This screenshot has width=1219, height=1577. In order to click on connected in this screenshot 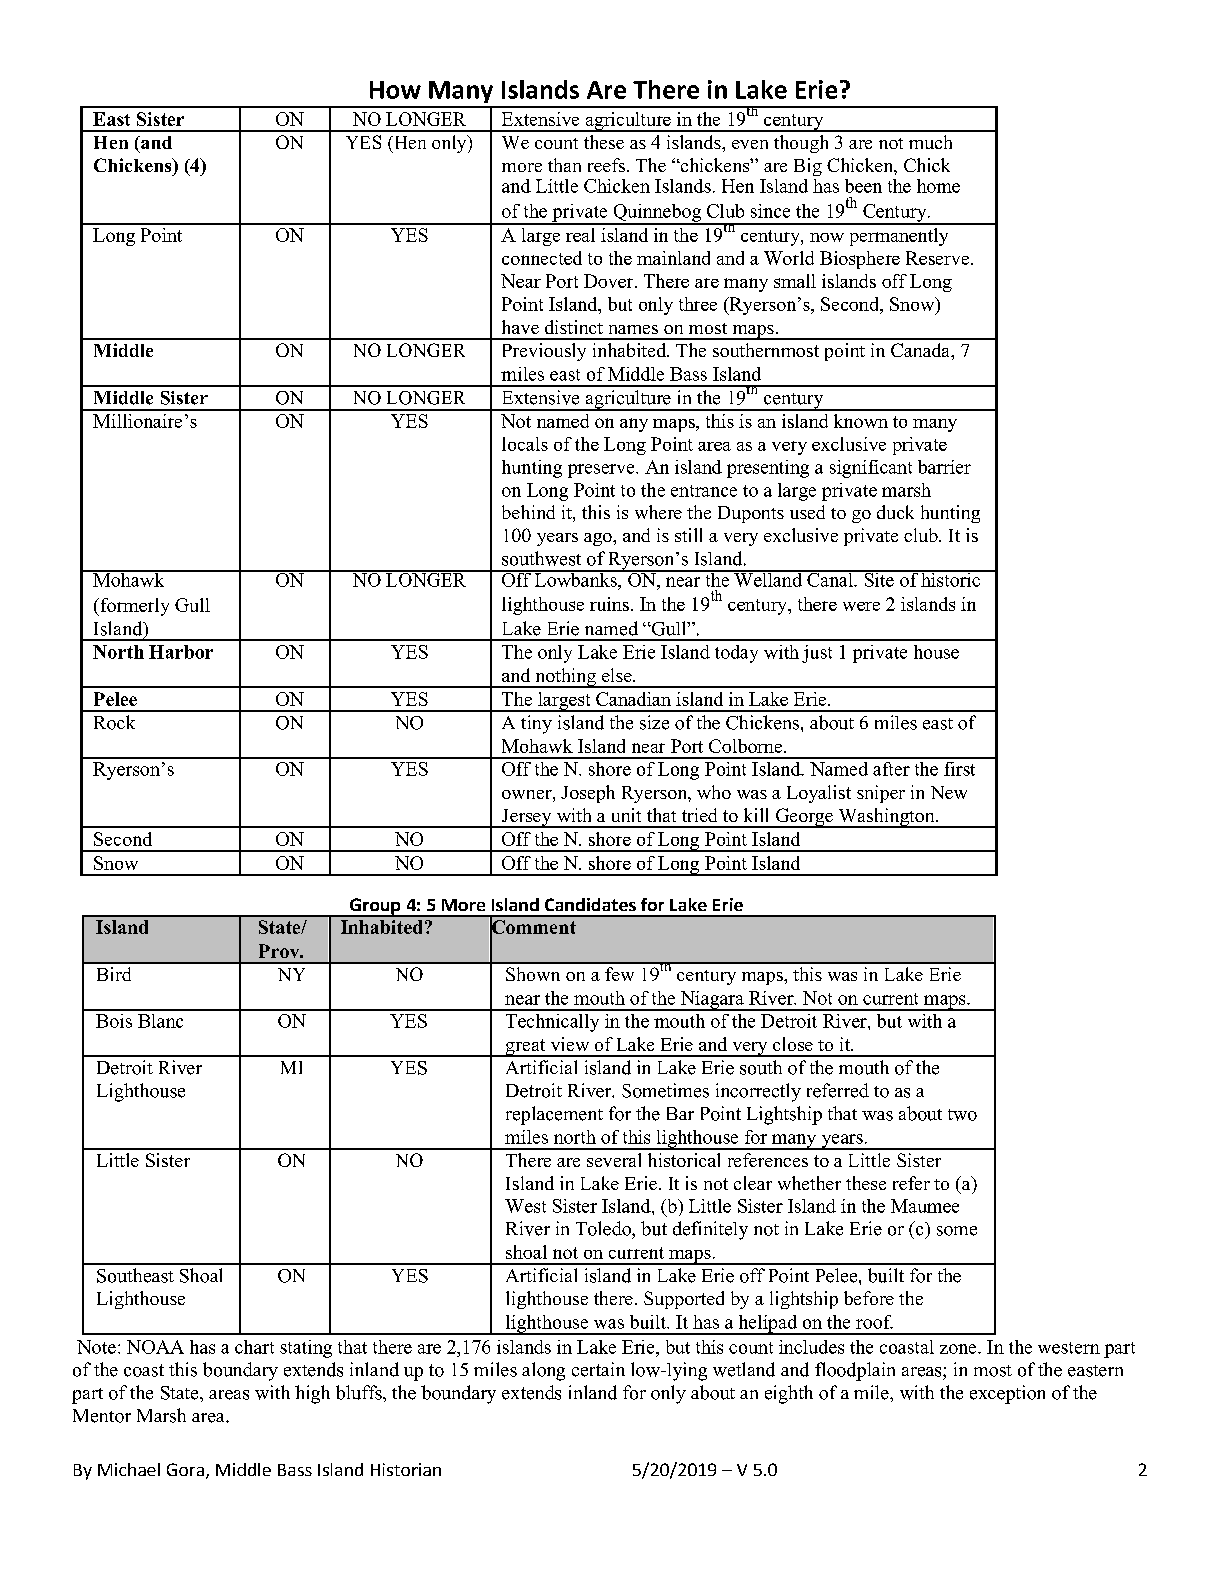, I will do `click(542, 258)`.
